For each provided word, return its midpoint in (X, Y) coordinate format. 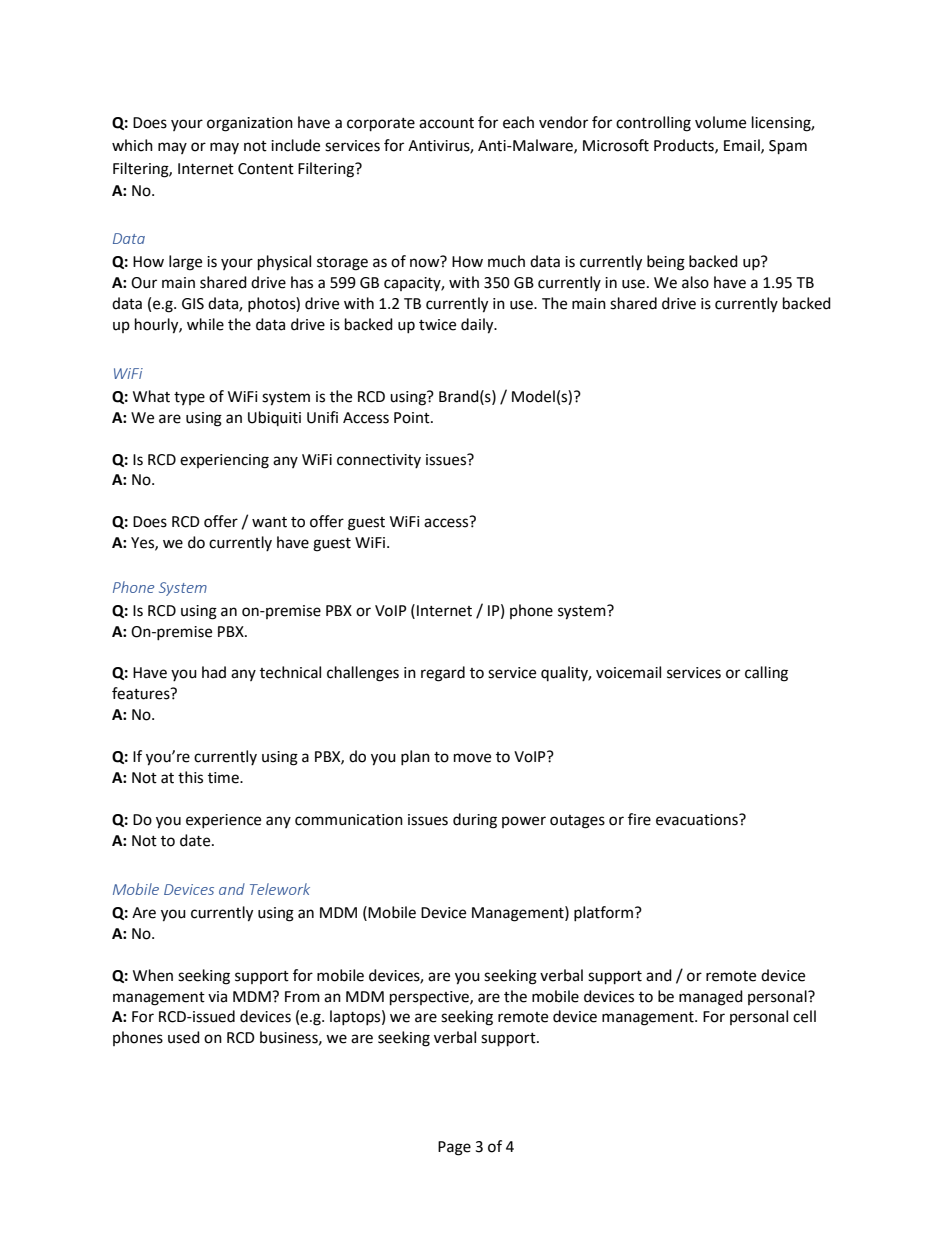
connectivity (379, 461)
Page (454, 1148)
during (475, 821)
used (184, 1037)
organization (250, 124)
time (224, 778)
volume (720, 122)
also (695, 282)
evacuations (698, 820)
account (446, 123)
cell (804, 1016)
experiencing (224, 461)
